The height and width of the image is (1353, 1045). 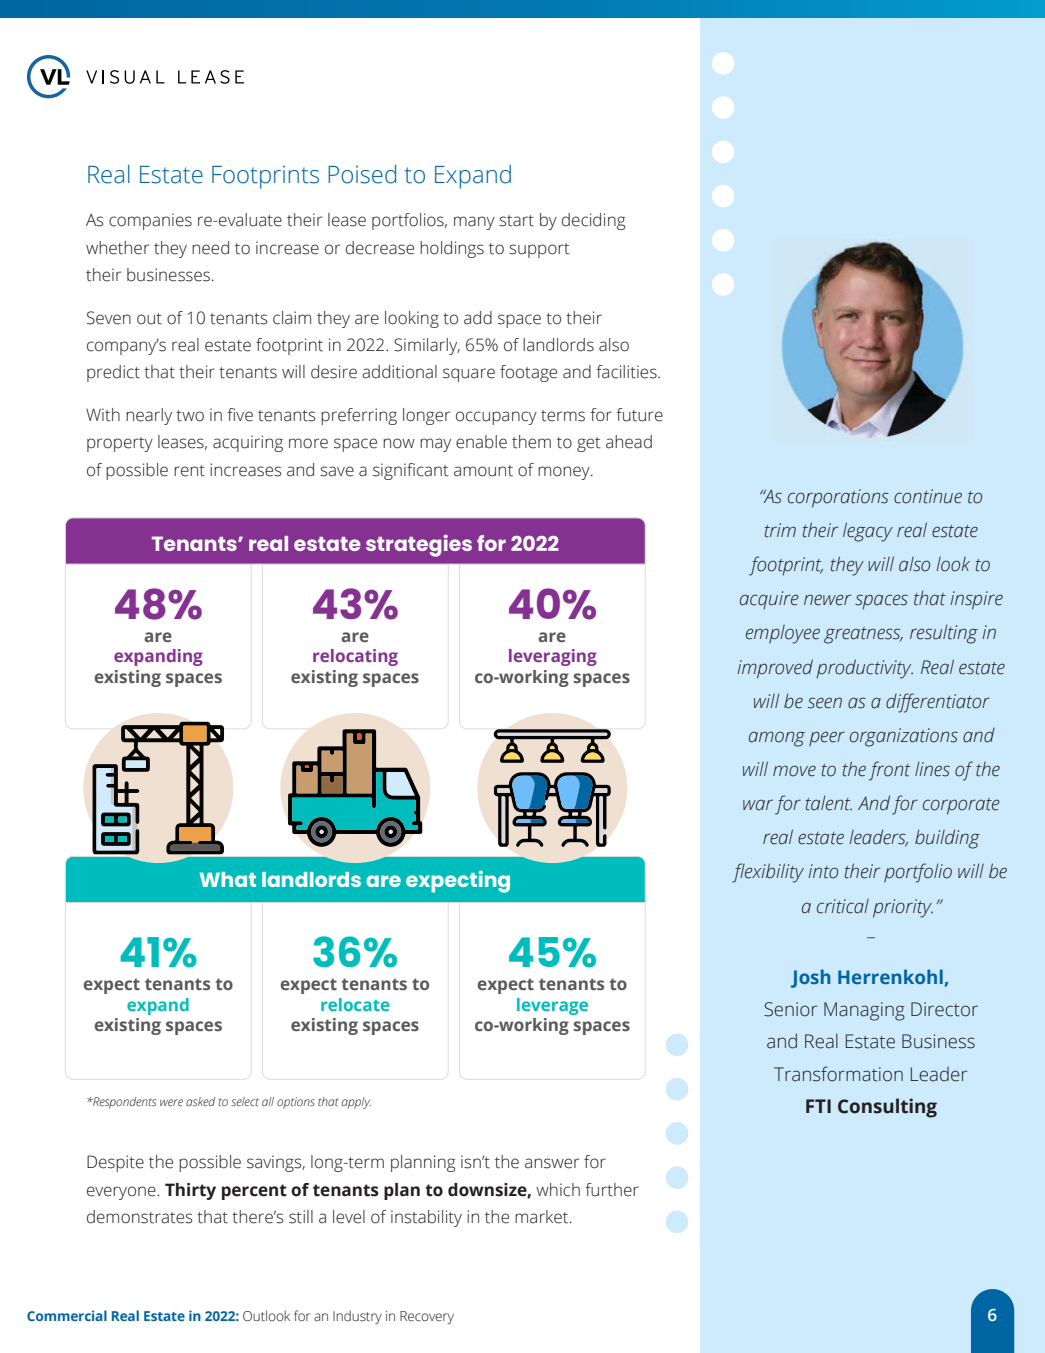 I want to click on critical, so click(x=843, y=906).
